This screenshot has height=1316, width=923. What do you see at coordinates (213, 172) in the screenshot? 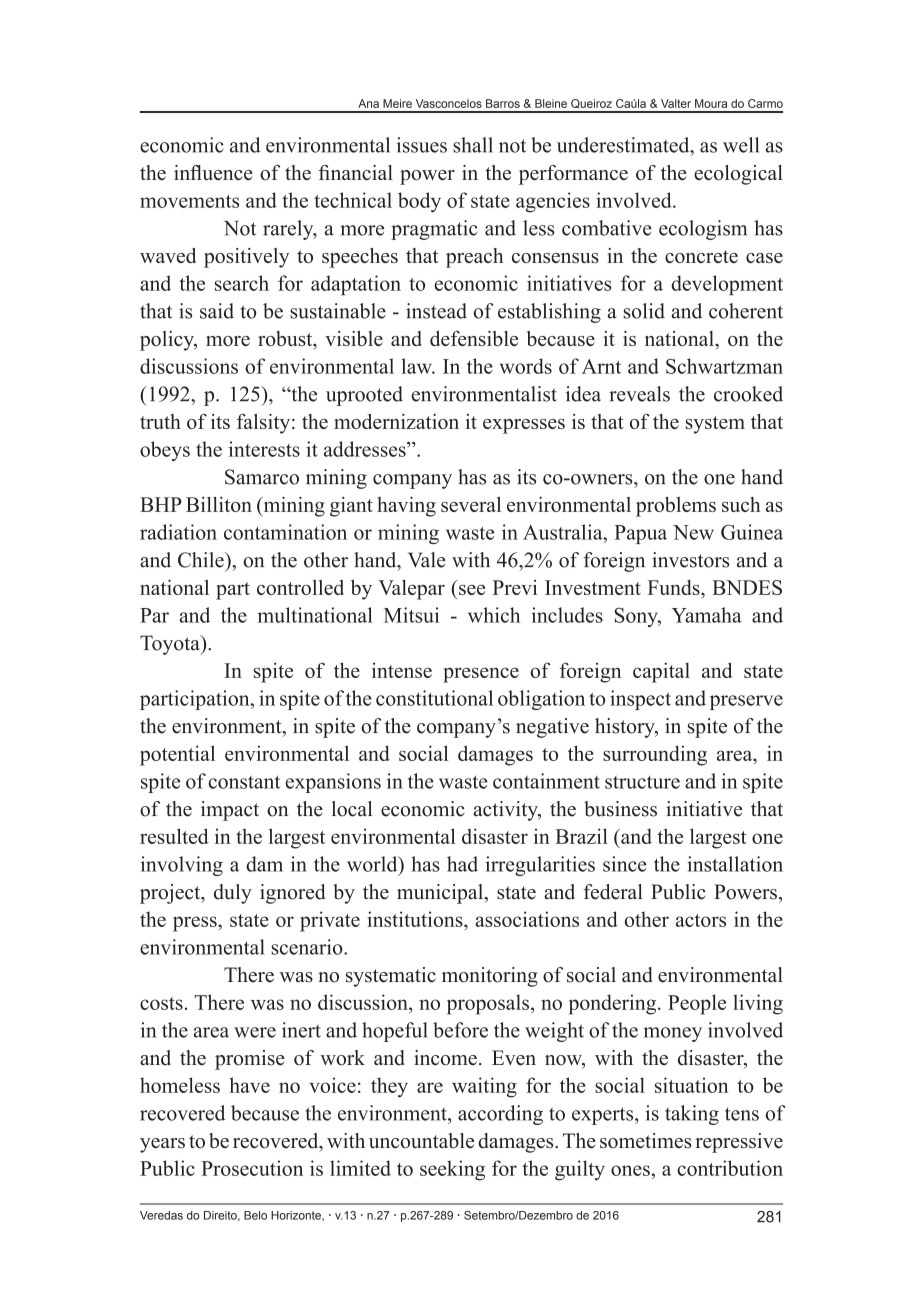
I see `influence` at bounding box center [213, 172].
